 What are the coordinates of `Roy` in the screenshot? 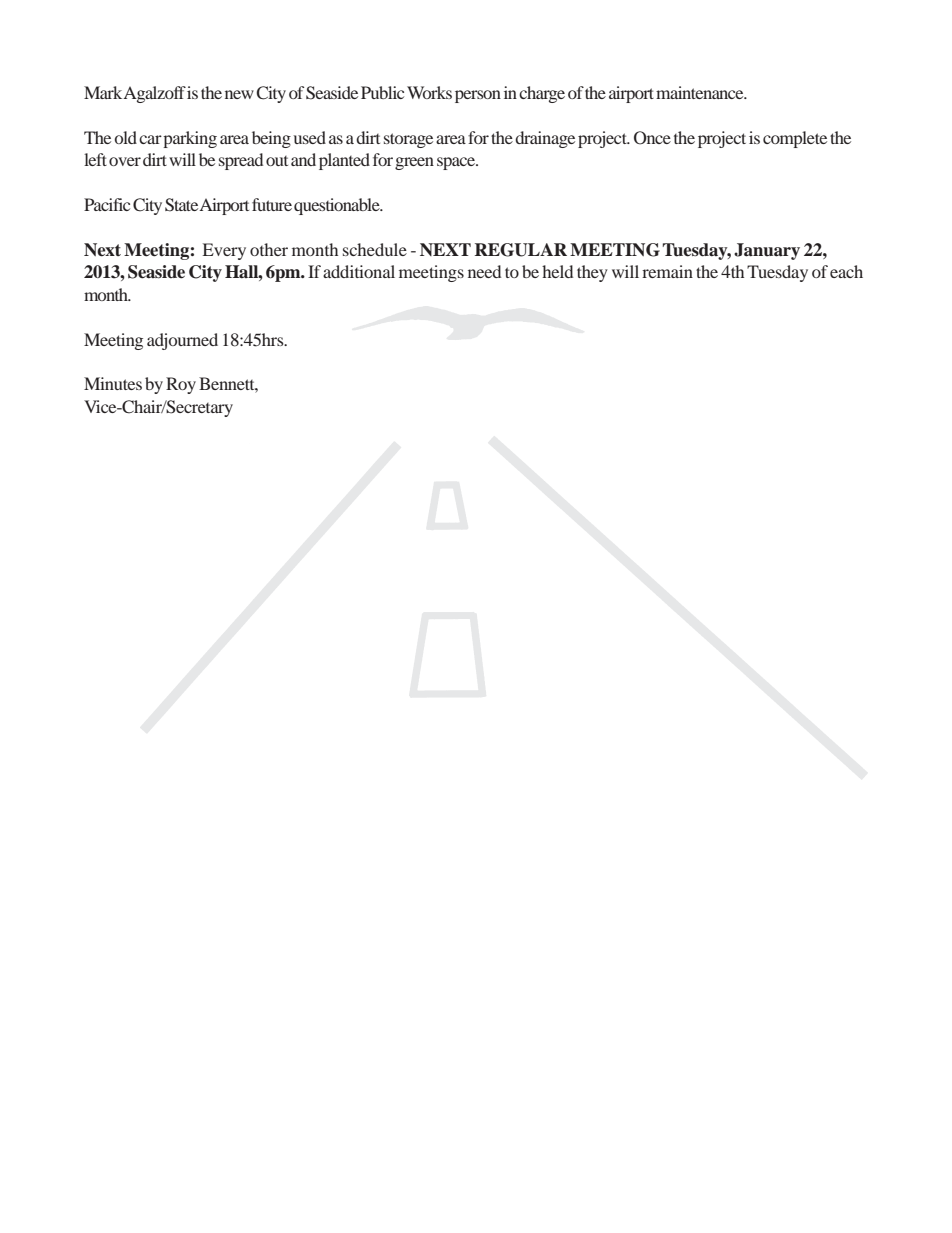 It's located at (181, 385).
